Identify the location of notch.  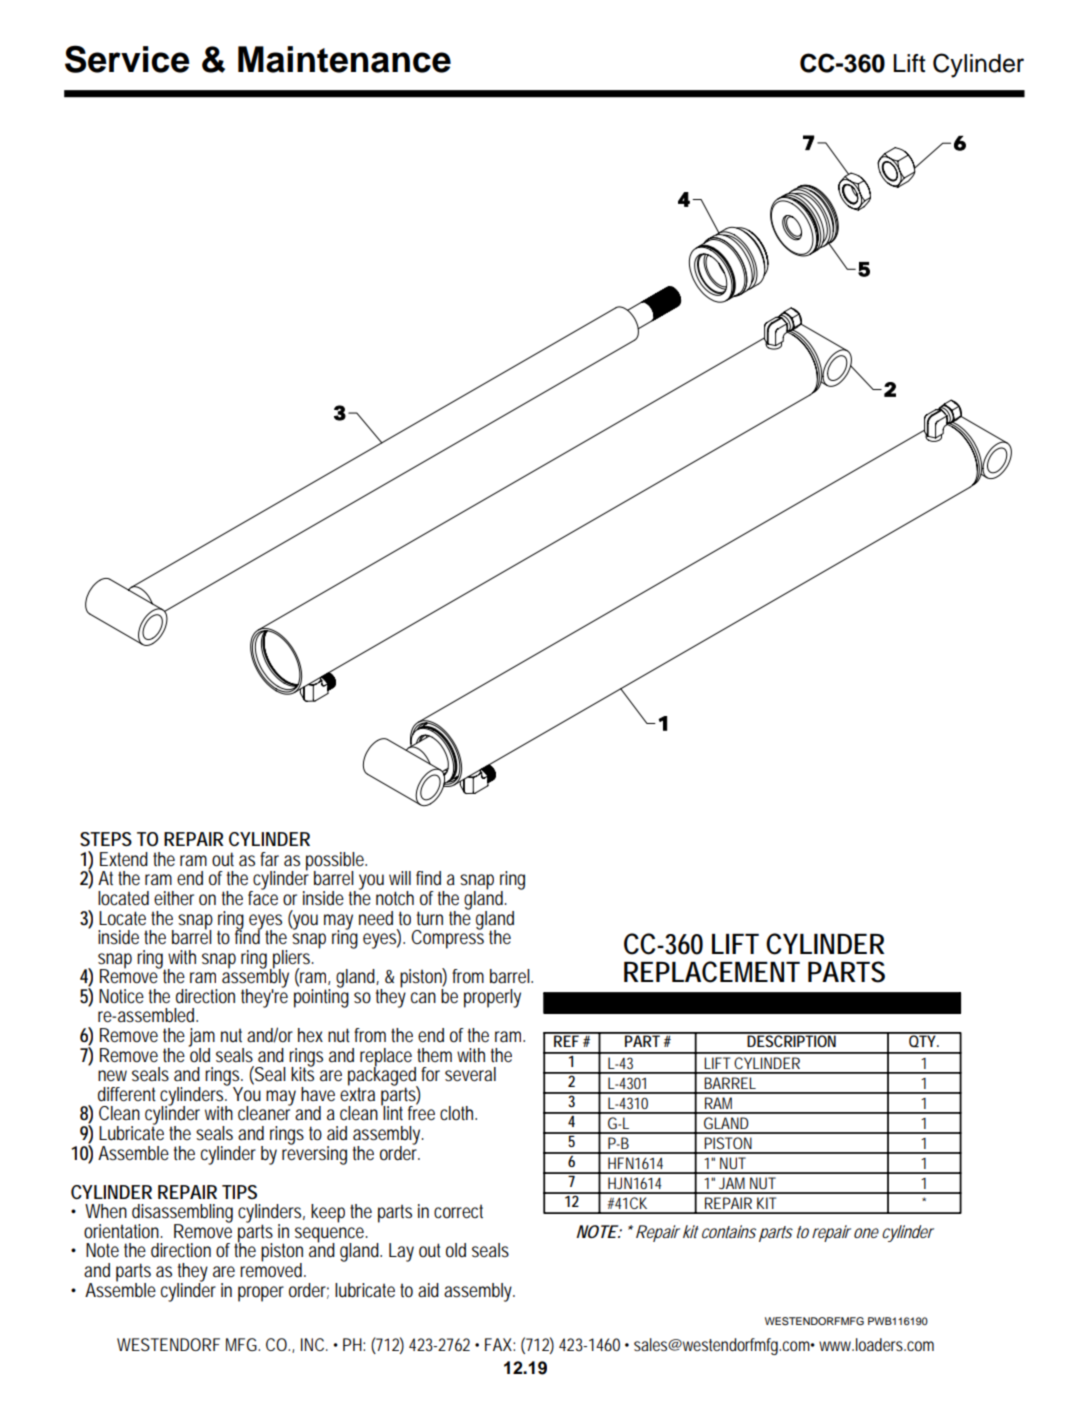
(395, 898).
